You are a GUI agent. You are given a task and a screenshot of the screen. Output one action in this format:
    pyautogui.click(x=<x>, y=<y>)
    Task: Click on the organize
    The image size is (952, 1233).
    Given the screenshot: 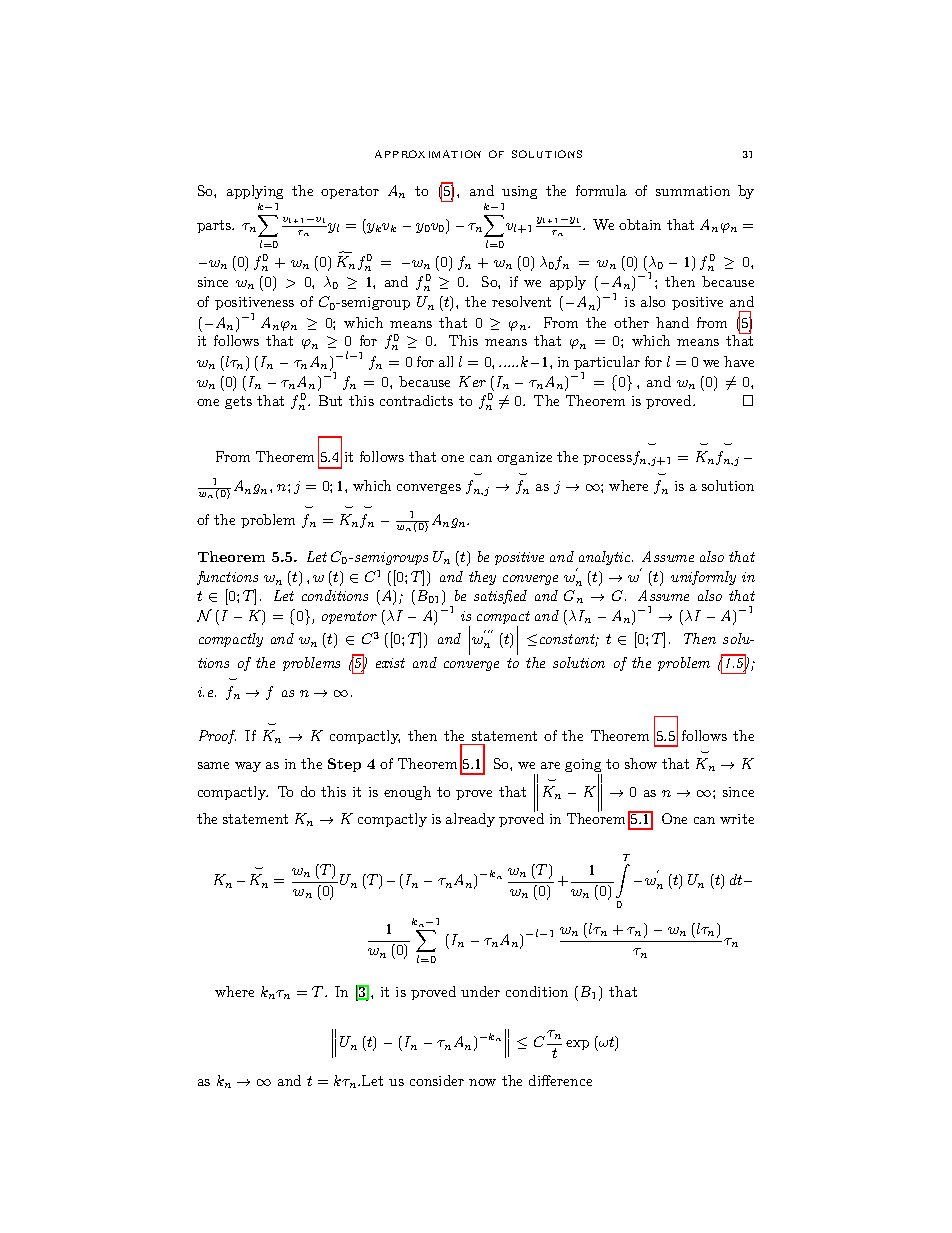 What is the action you would take?
    pyautogui.click(x=524, y=458)
